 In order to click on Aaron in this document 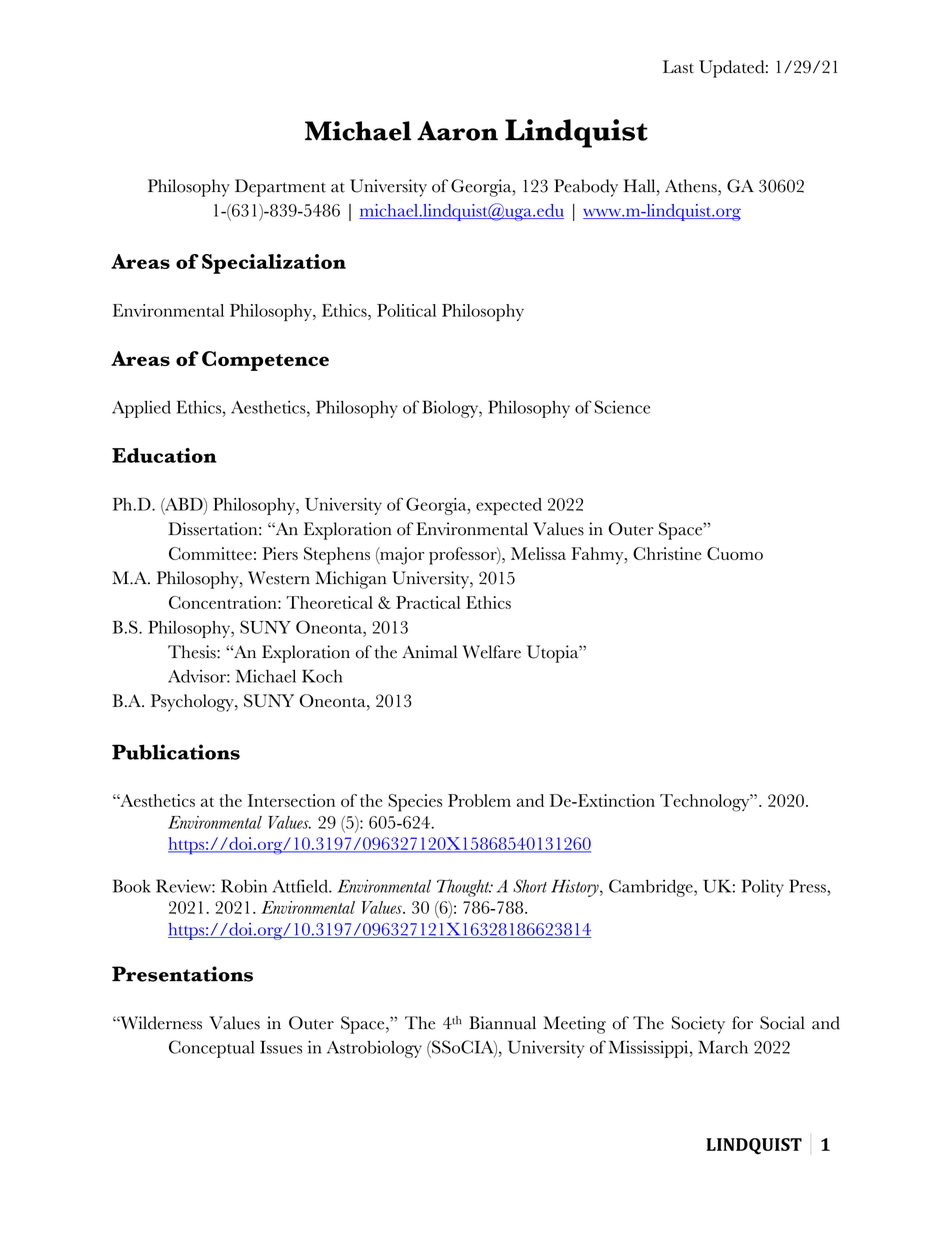, I will do `click(457, 131)`.
